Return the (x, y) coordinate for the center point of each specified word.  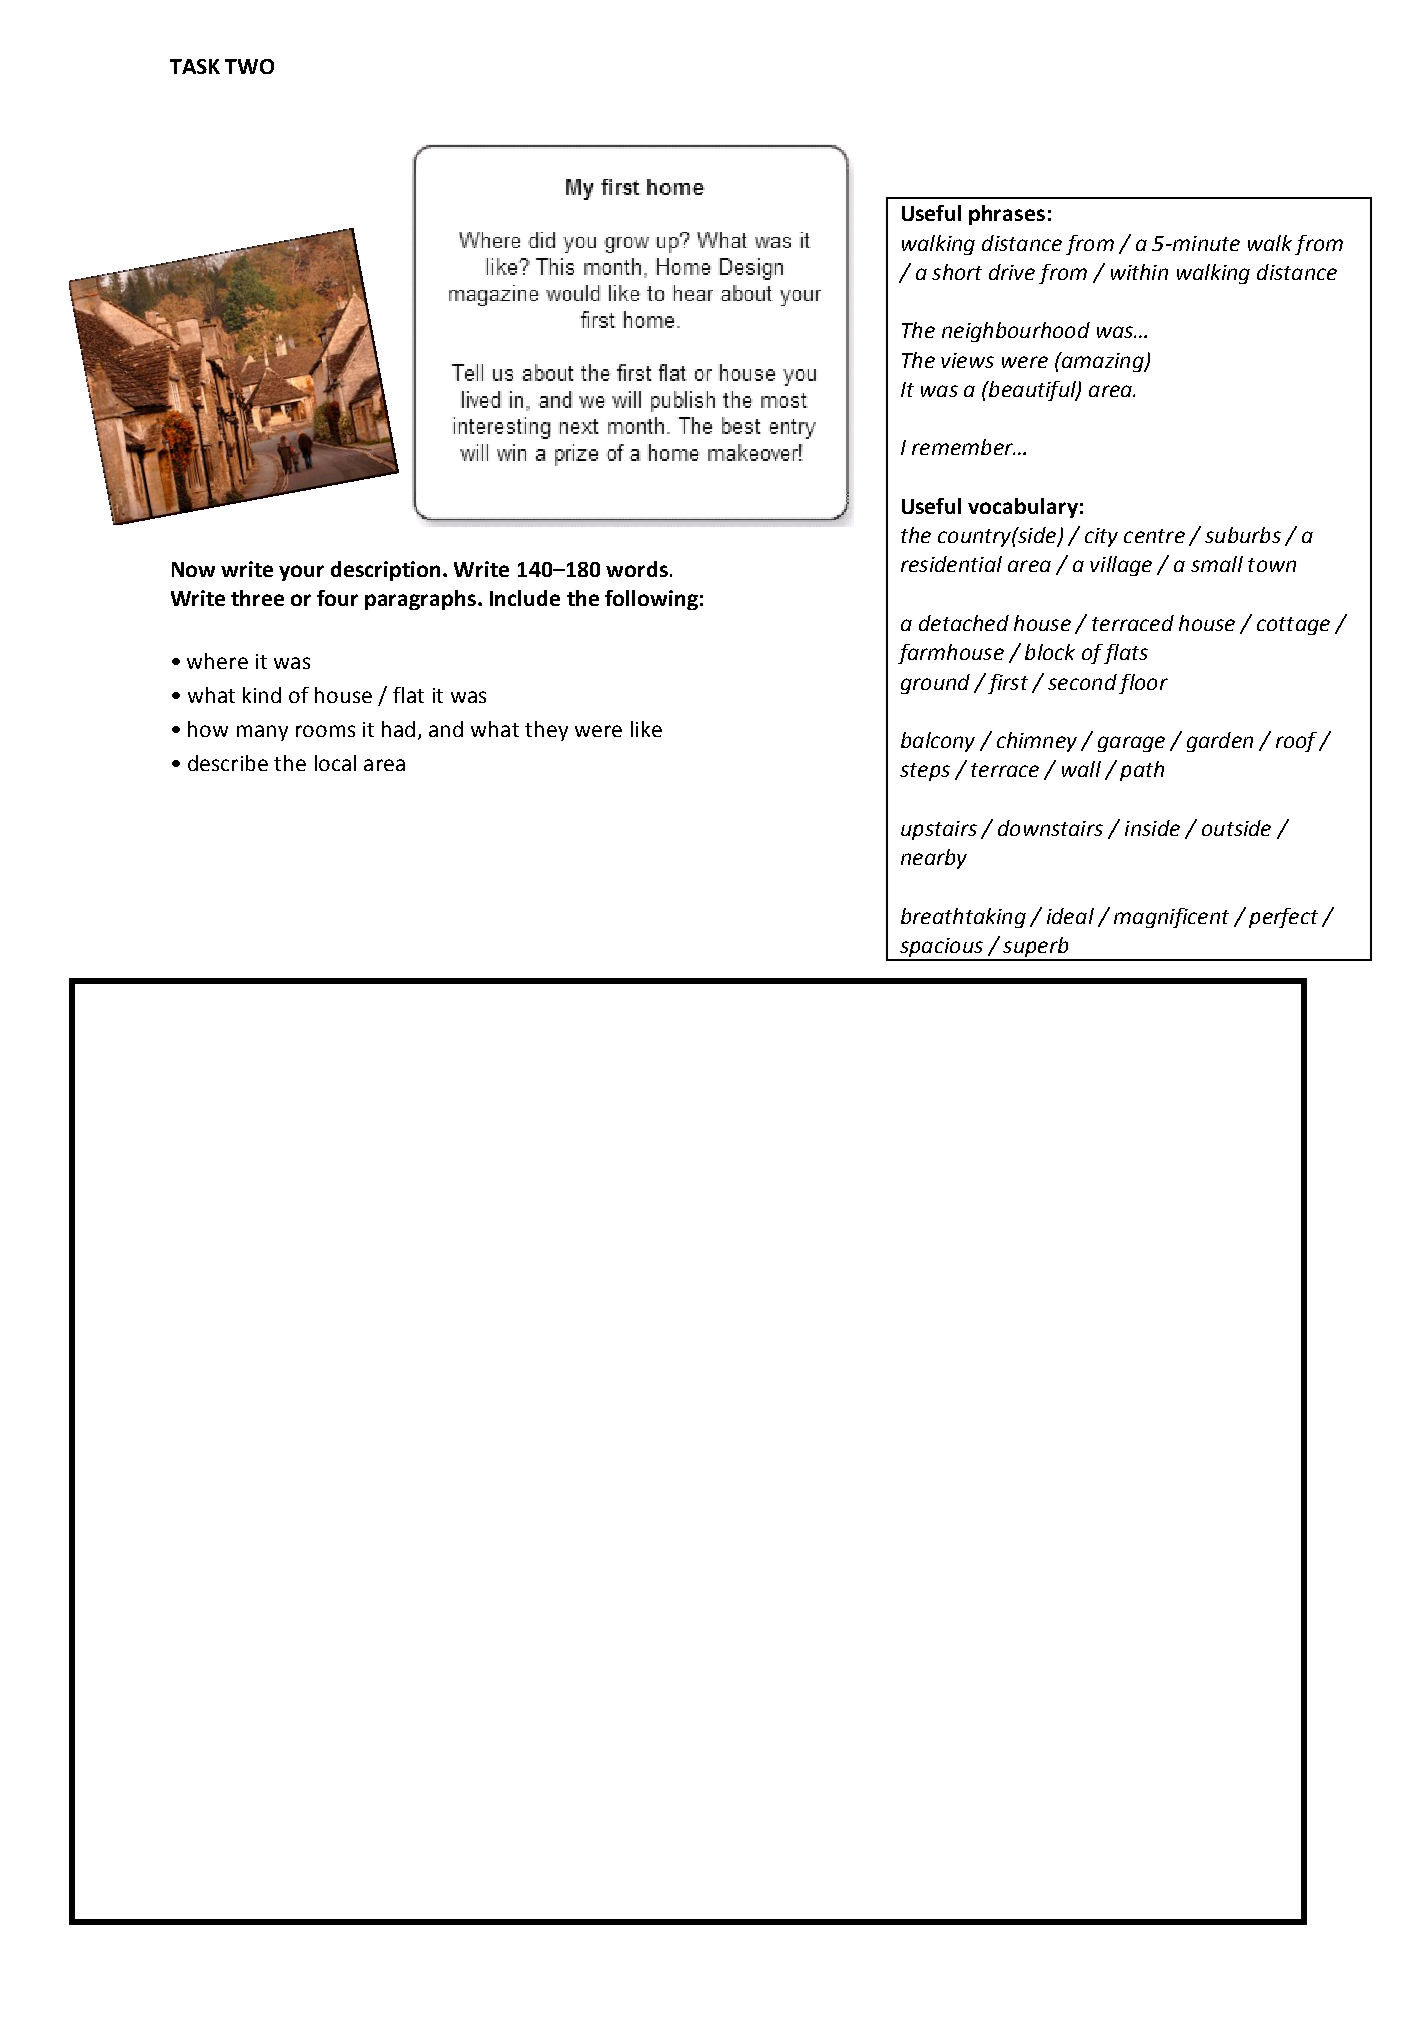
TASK (195, 66)
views (967, 360)
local (335, 763)
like (646, 729)
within (1139, 272)
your (301, 573)
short (957, 272)
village (1121, 566)
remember (963, 447)
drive (1012, 272)
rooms (325, 731)
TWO (249, 66)
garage (1131, 744)
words (637, 569)
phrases (1007, 215)
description (385, 571)
